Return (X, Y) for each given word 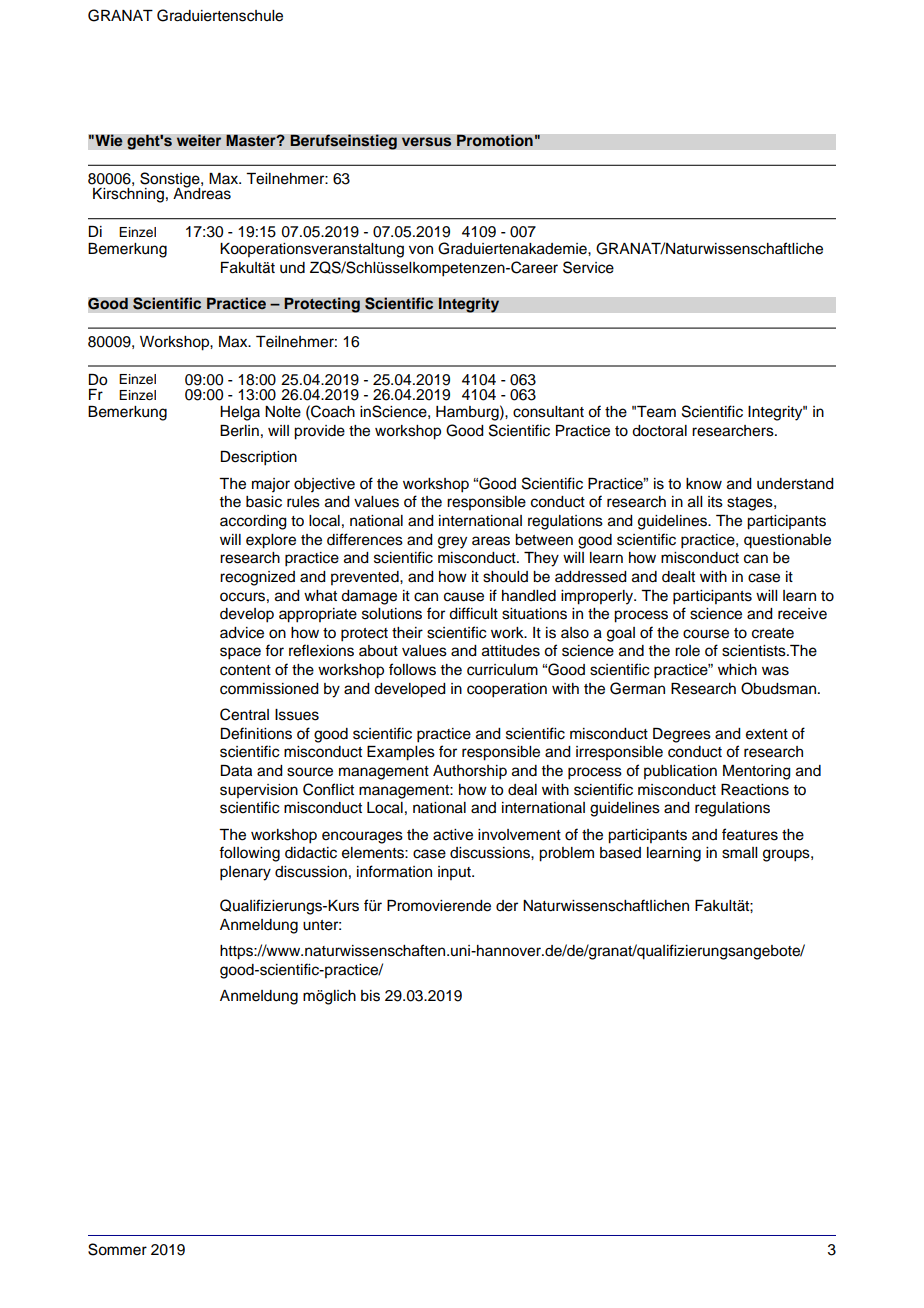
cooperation (507, 690)
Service (588, 267)
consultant (548, 412)
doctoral (659, 431)
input (455, 873)
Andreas (202, 193)
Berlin (239, 431)
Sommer (117, 1249)
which (737, 670)
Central (244, 714)
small (739, 853)
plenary (245, 873)
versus (427, 142)
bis (370, 996)
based (620, 853)
